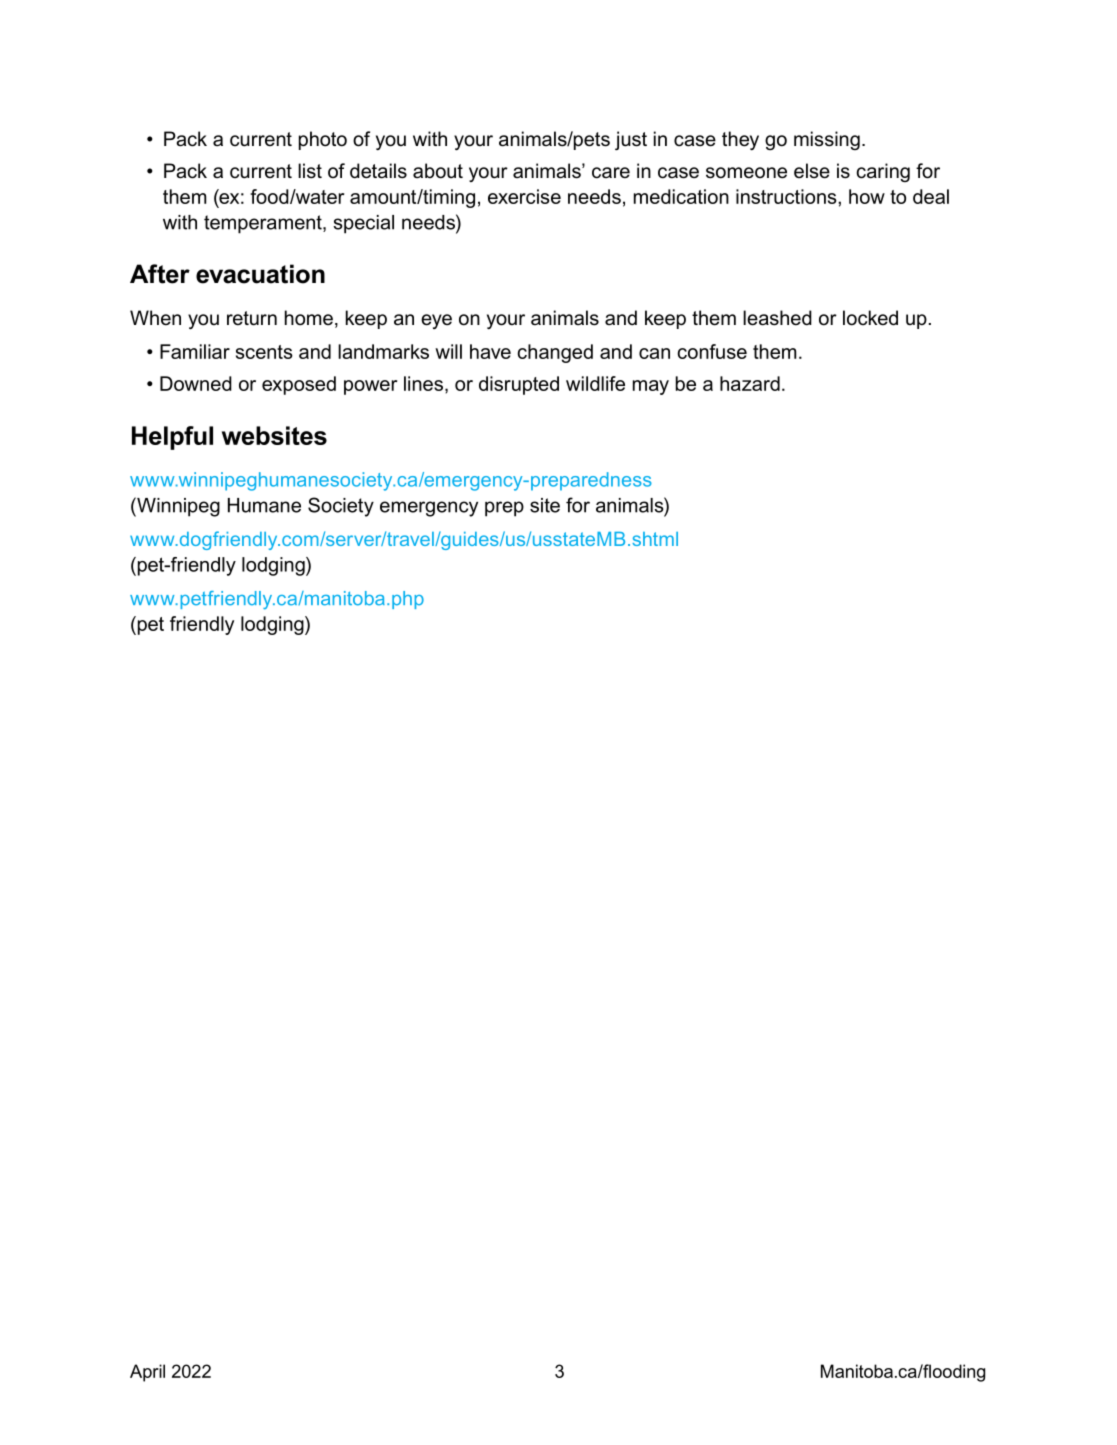  I want to click on scents, so click(264, 352).
